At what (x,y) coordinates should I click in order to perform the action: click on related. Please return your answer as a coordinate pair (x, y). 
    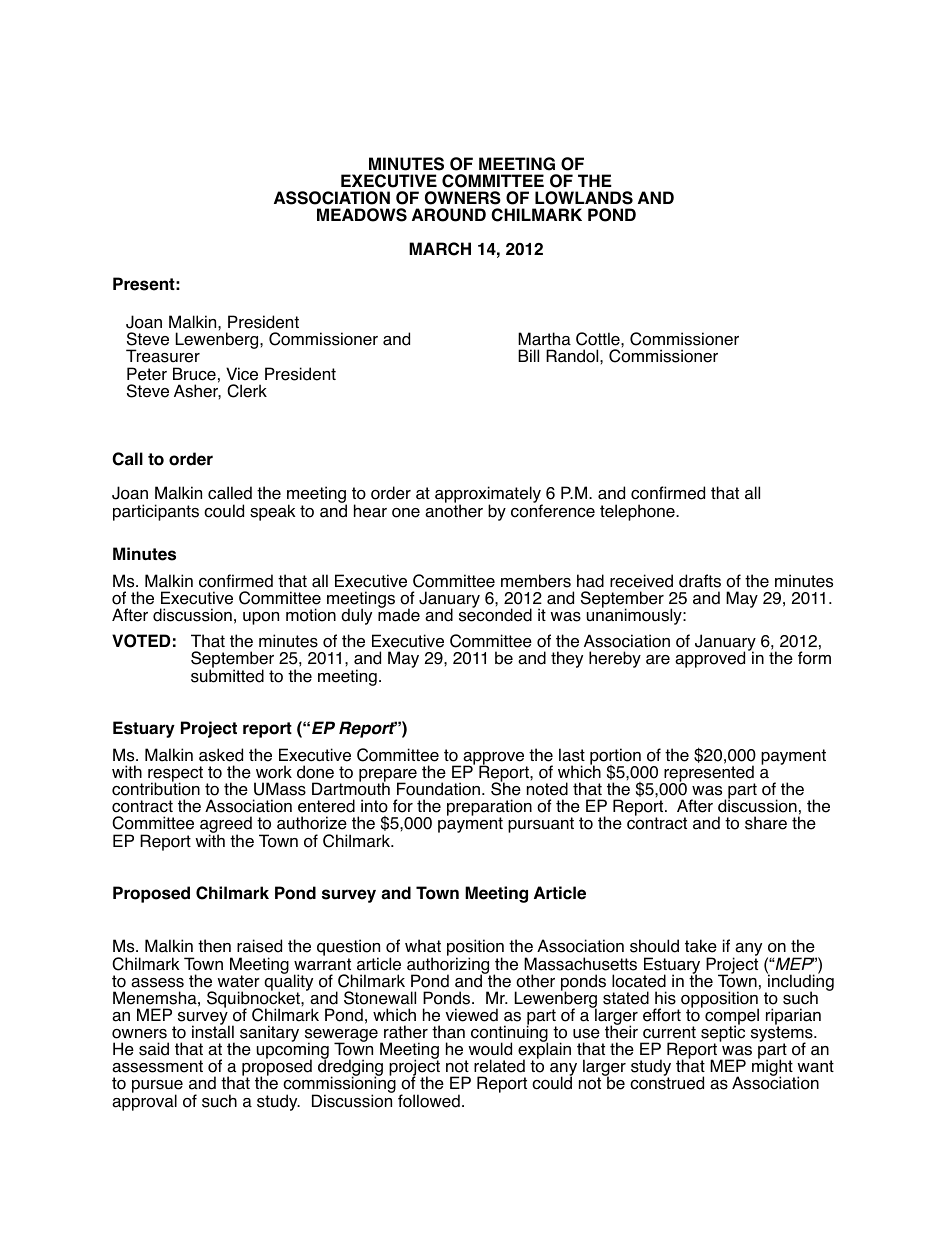
    Looking at the image, I should click on (499, 1066).
